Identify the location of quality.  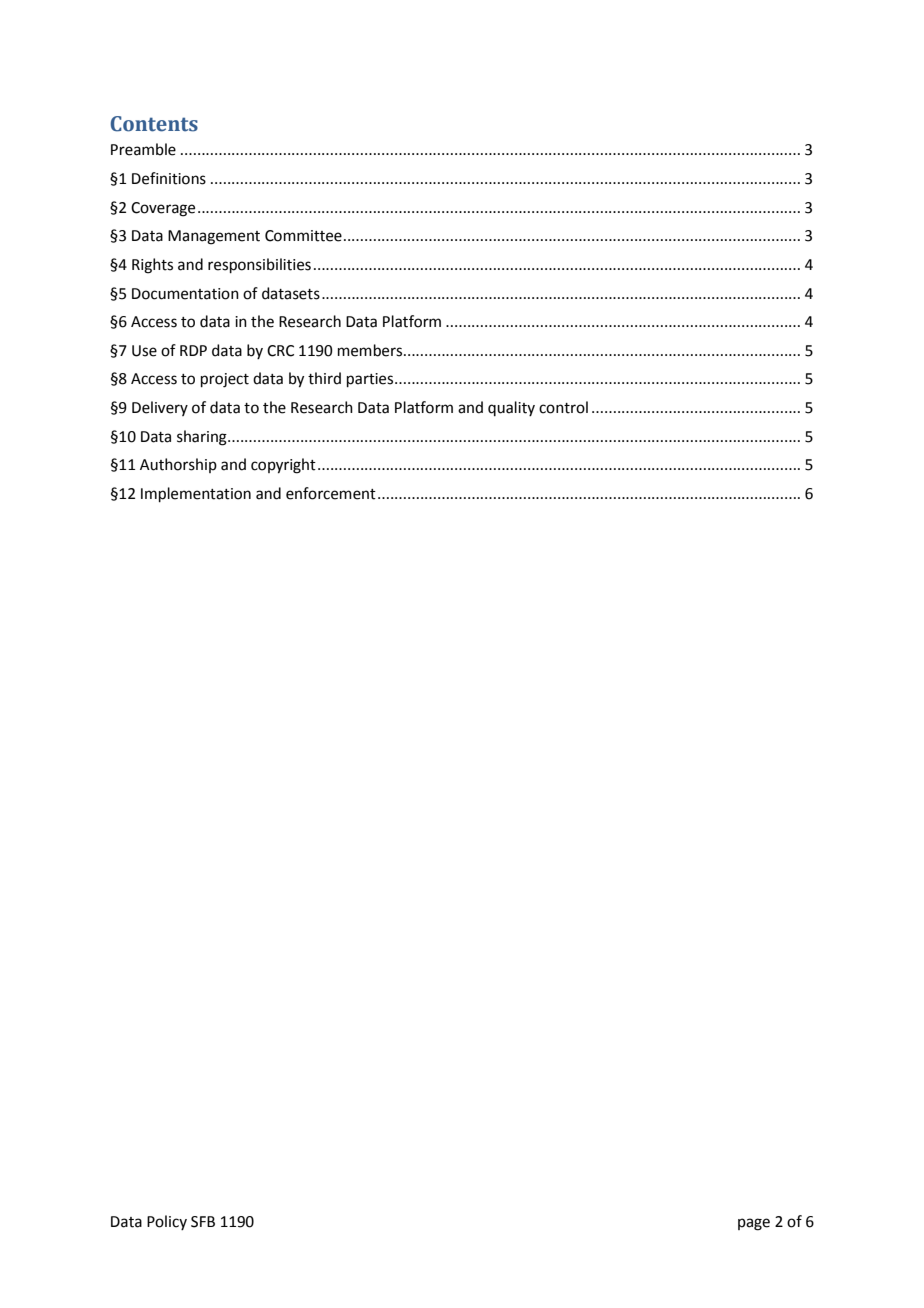
(511, 408).
